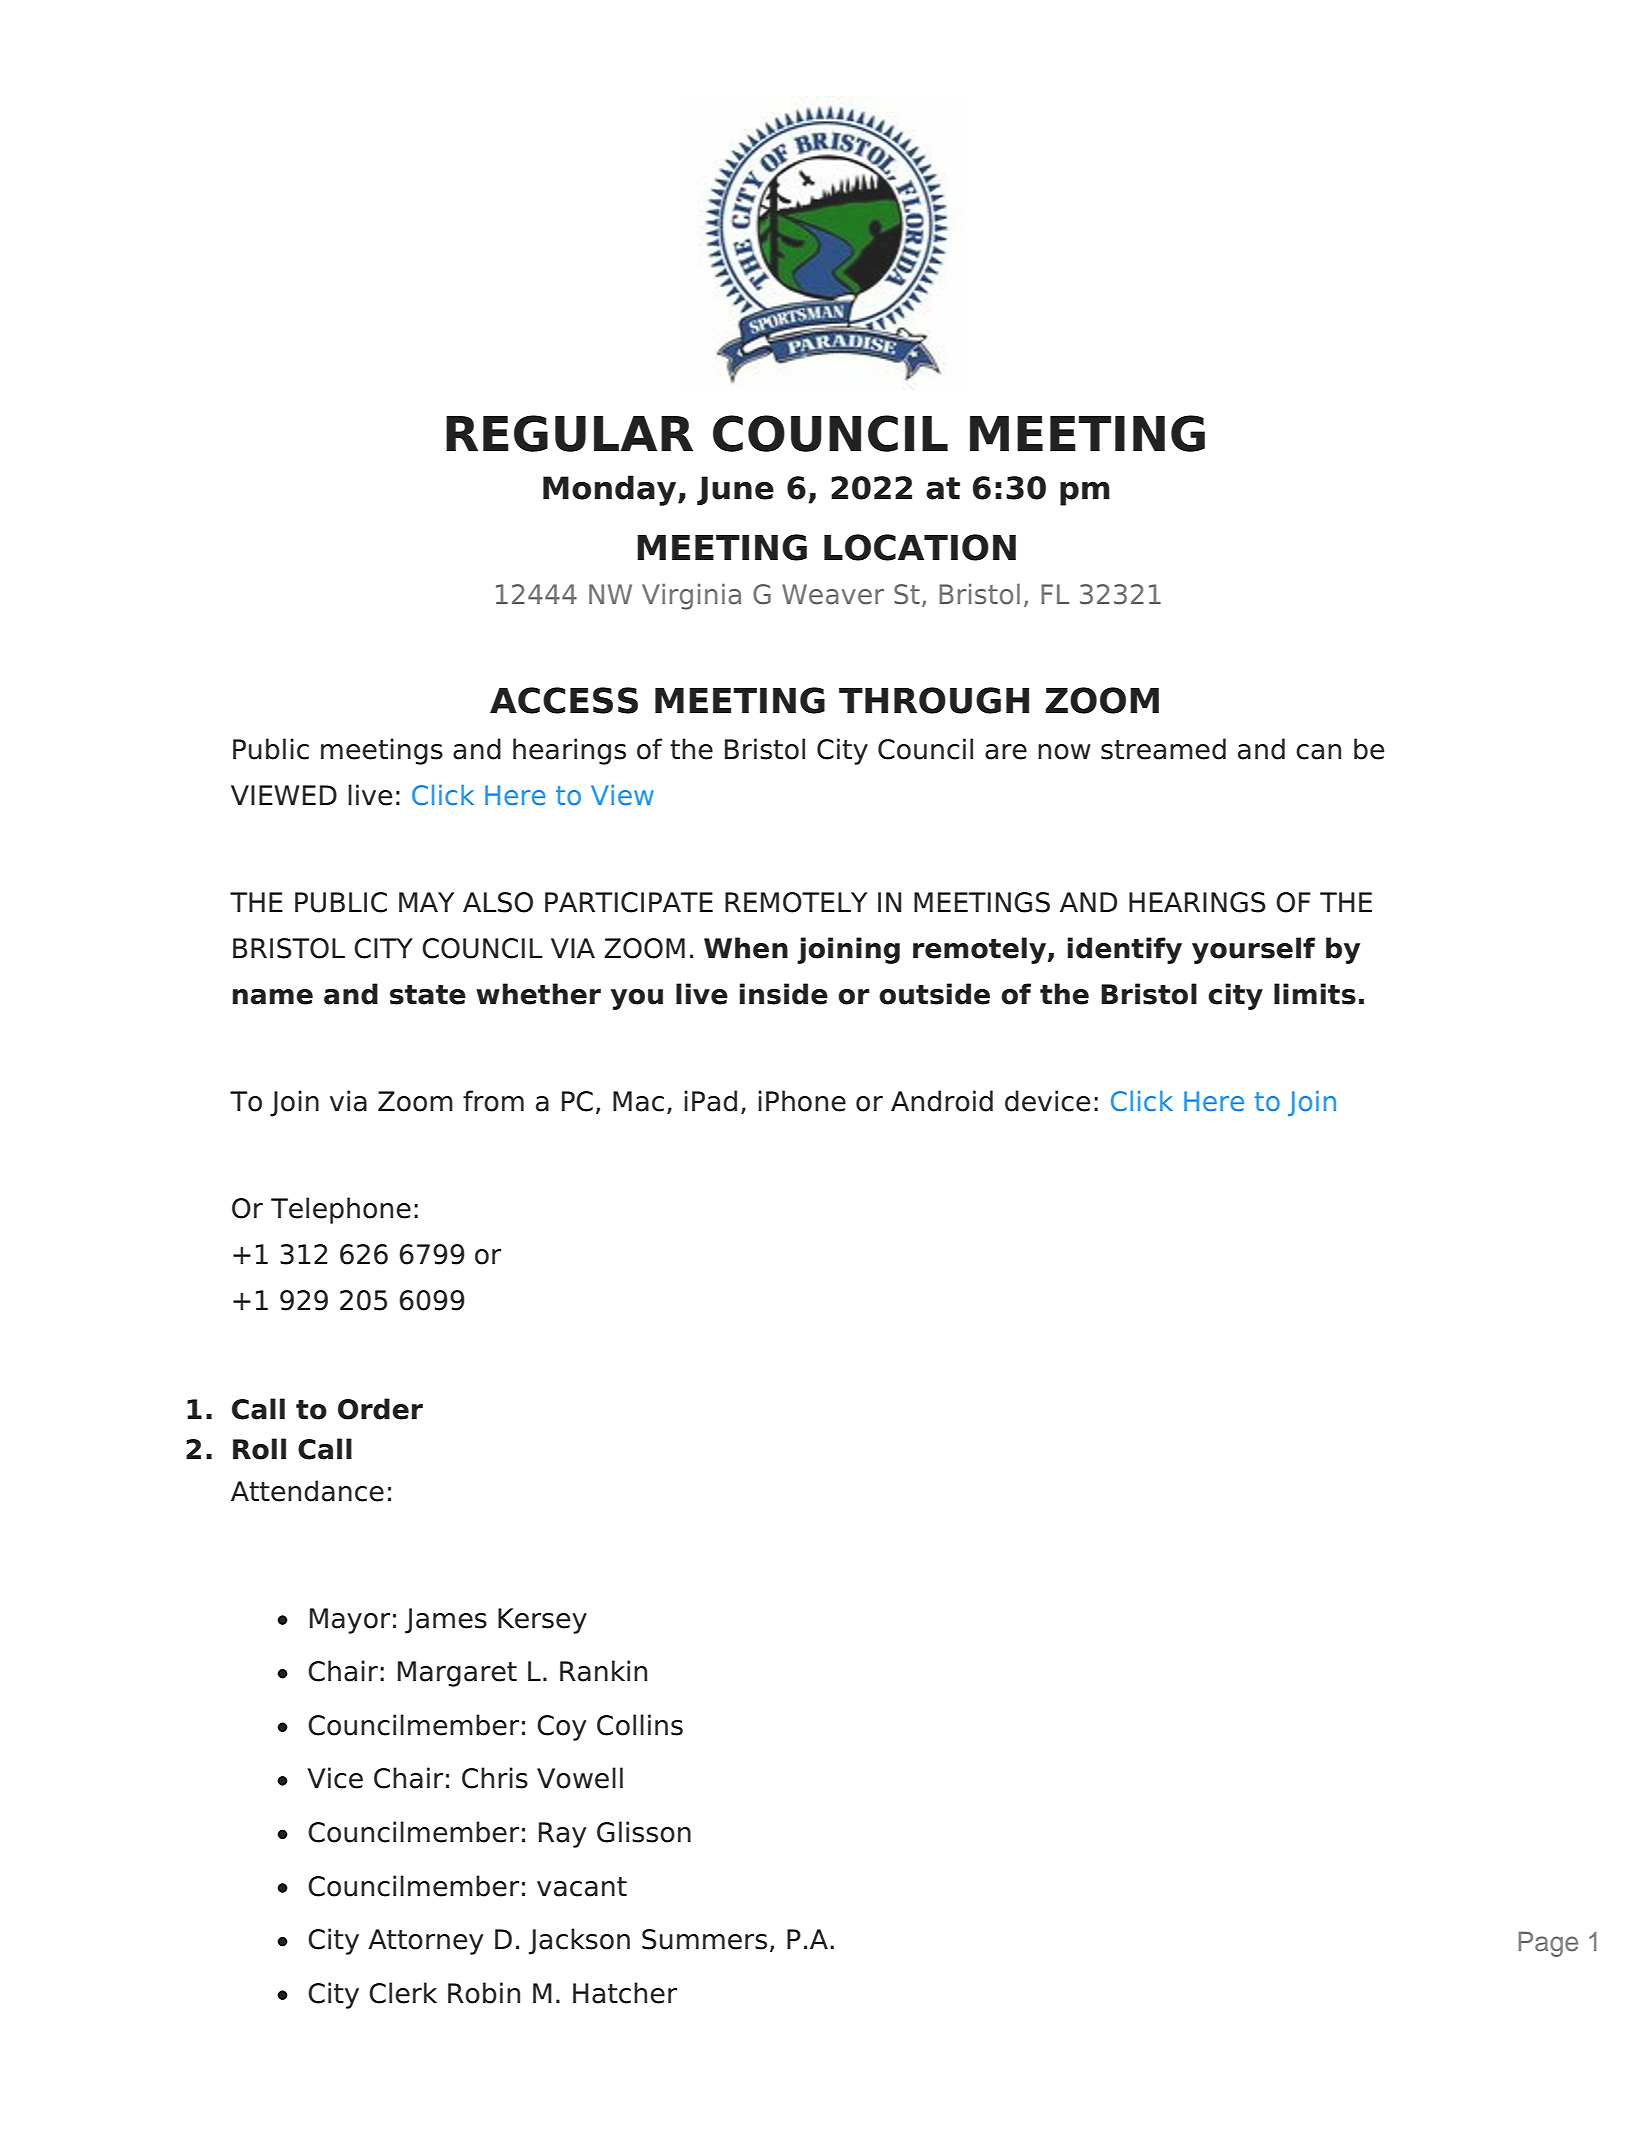 The image size is (1651, 2136). I want to click on Rankin, so click(603, 1671).
